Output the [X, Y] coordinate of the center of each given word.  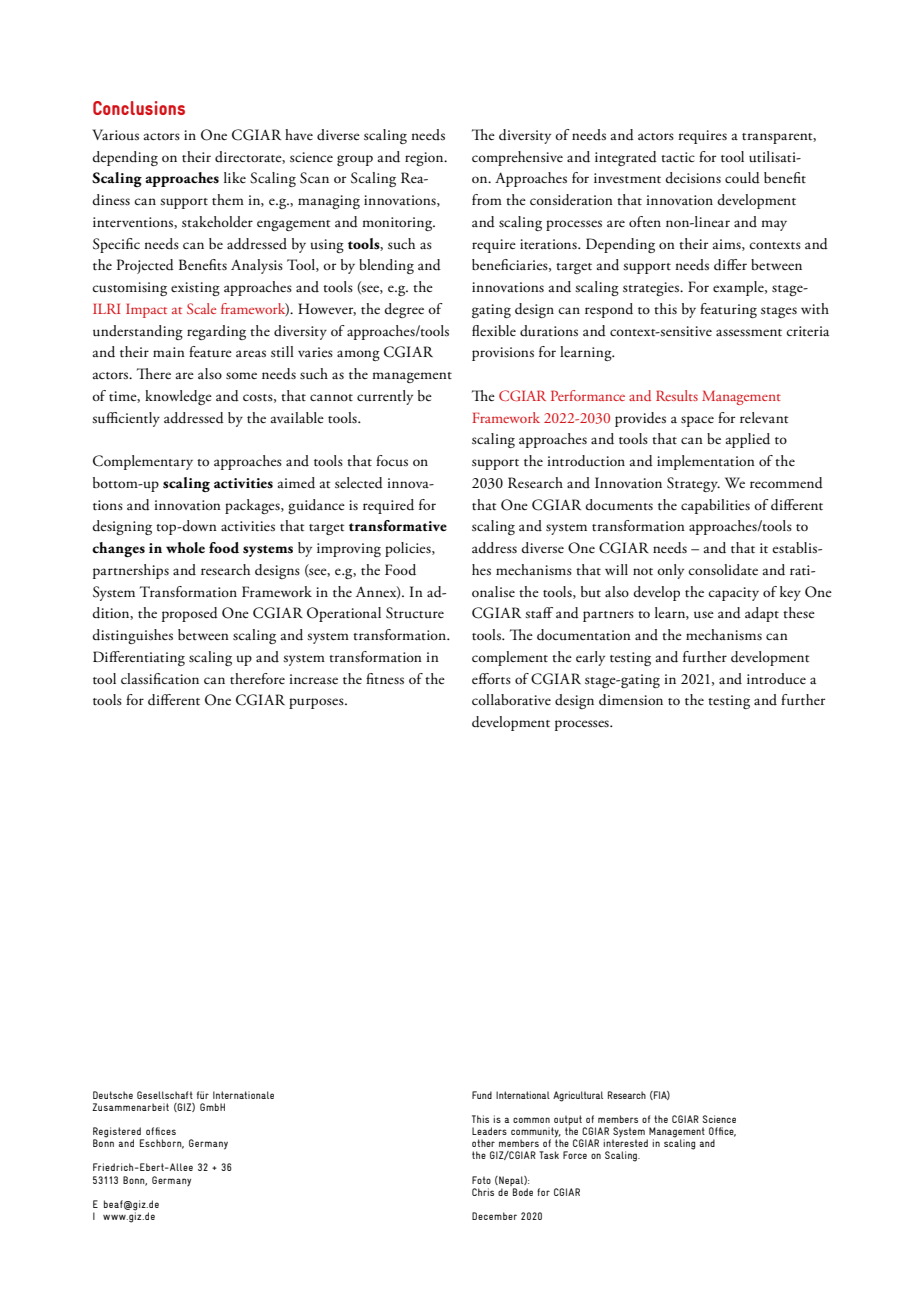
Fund [482, 1095]
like [235, 177]
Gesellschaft [165, 1095]
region [425, 159]
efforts [491, 679]
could [742, 178]
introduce [776, 679]
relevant [764, 418]
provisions [503, 354]
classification [160, 679]
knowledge [178, 397]
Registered [118, 1133]
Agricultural [578, 1096]
